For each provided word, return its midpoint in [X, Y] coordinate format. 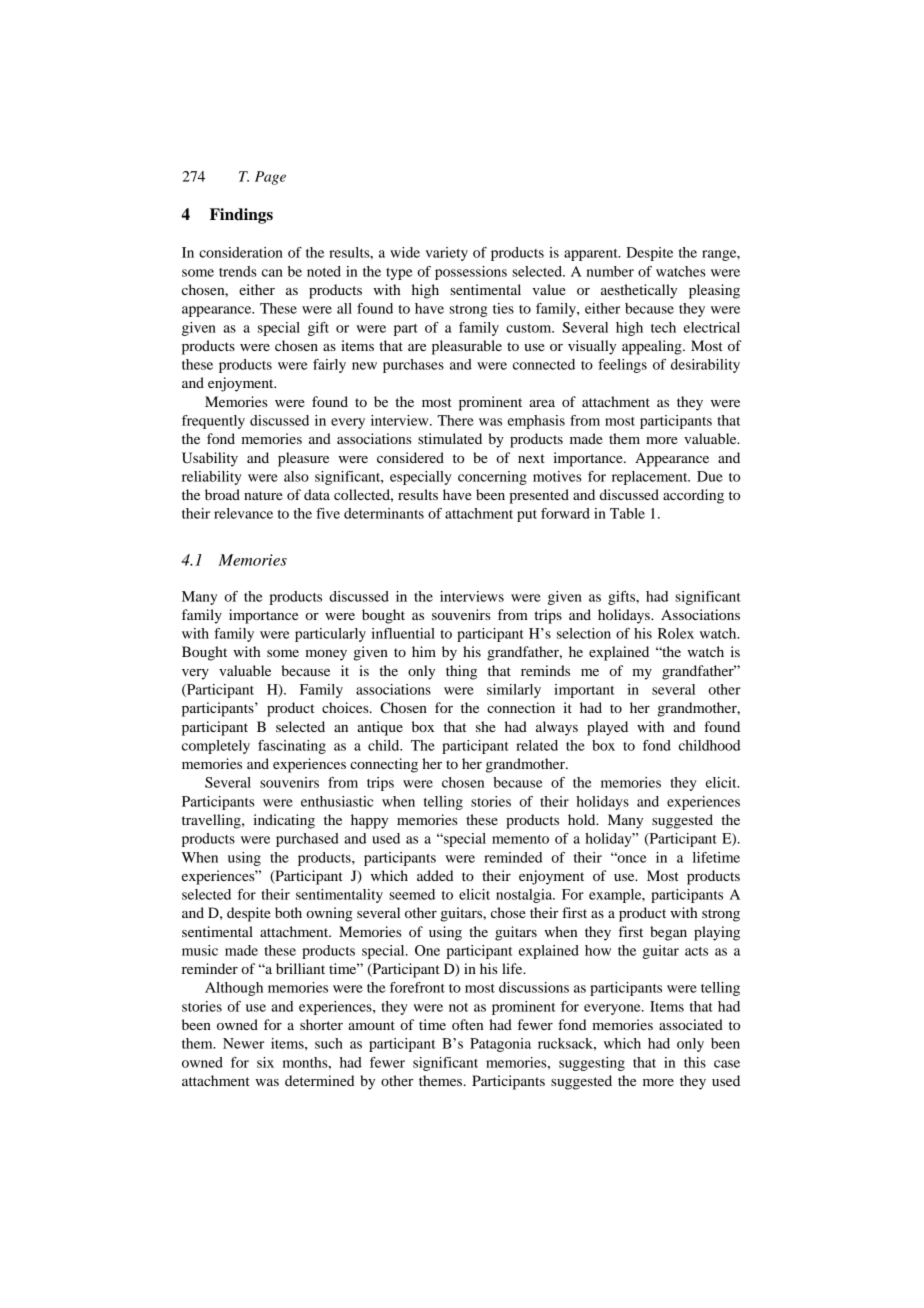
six [265, 1062]
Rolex [676, 633]
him [424, 651]
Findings [241, 216]
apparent [592, 255]
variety [446, 254]
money [326, 655]
